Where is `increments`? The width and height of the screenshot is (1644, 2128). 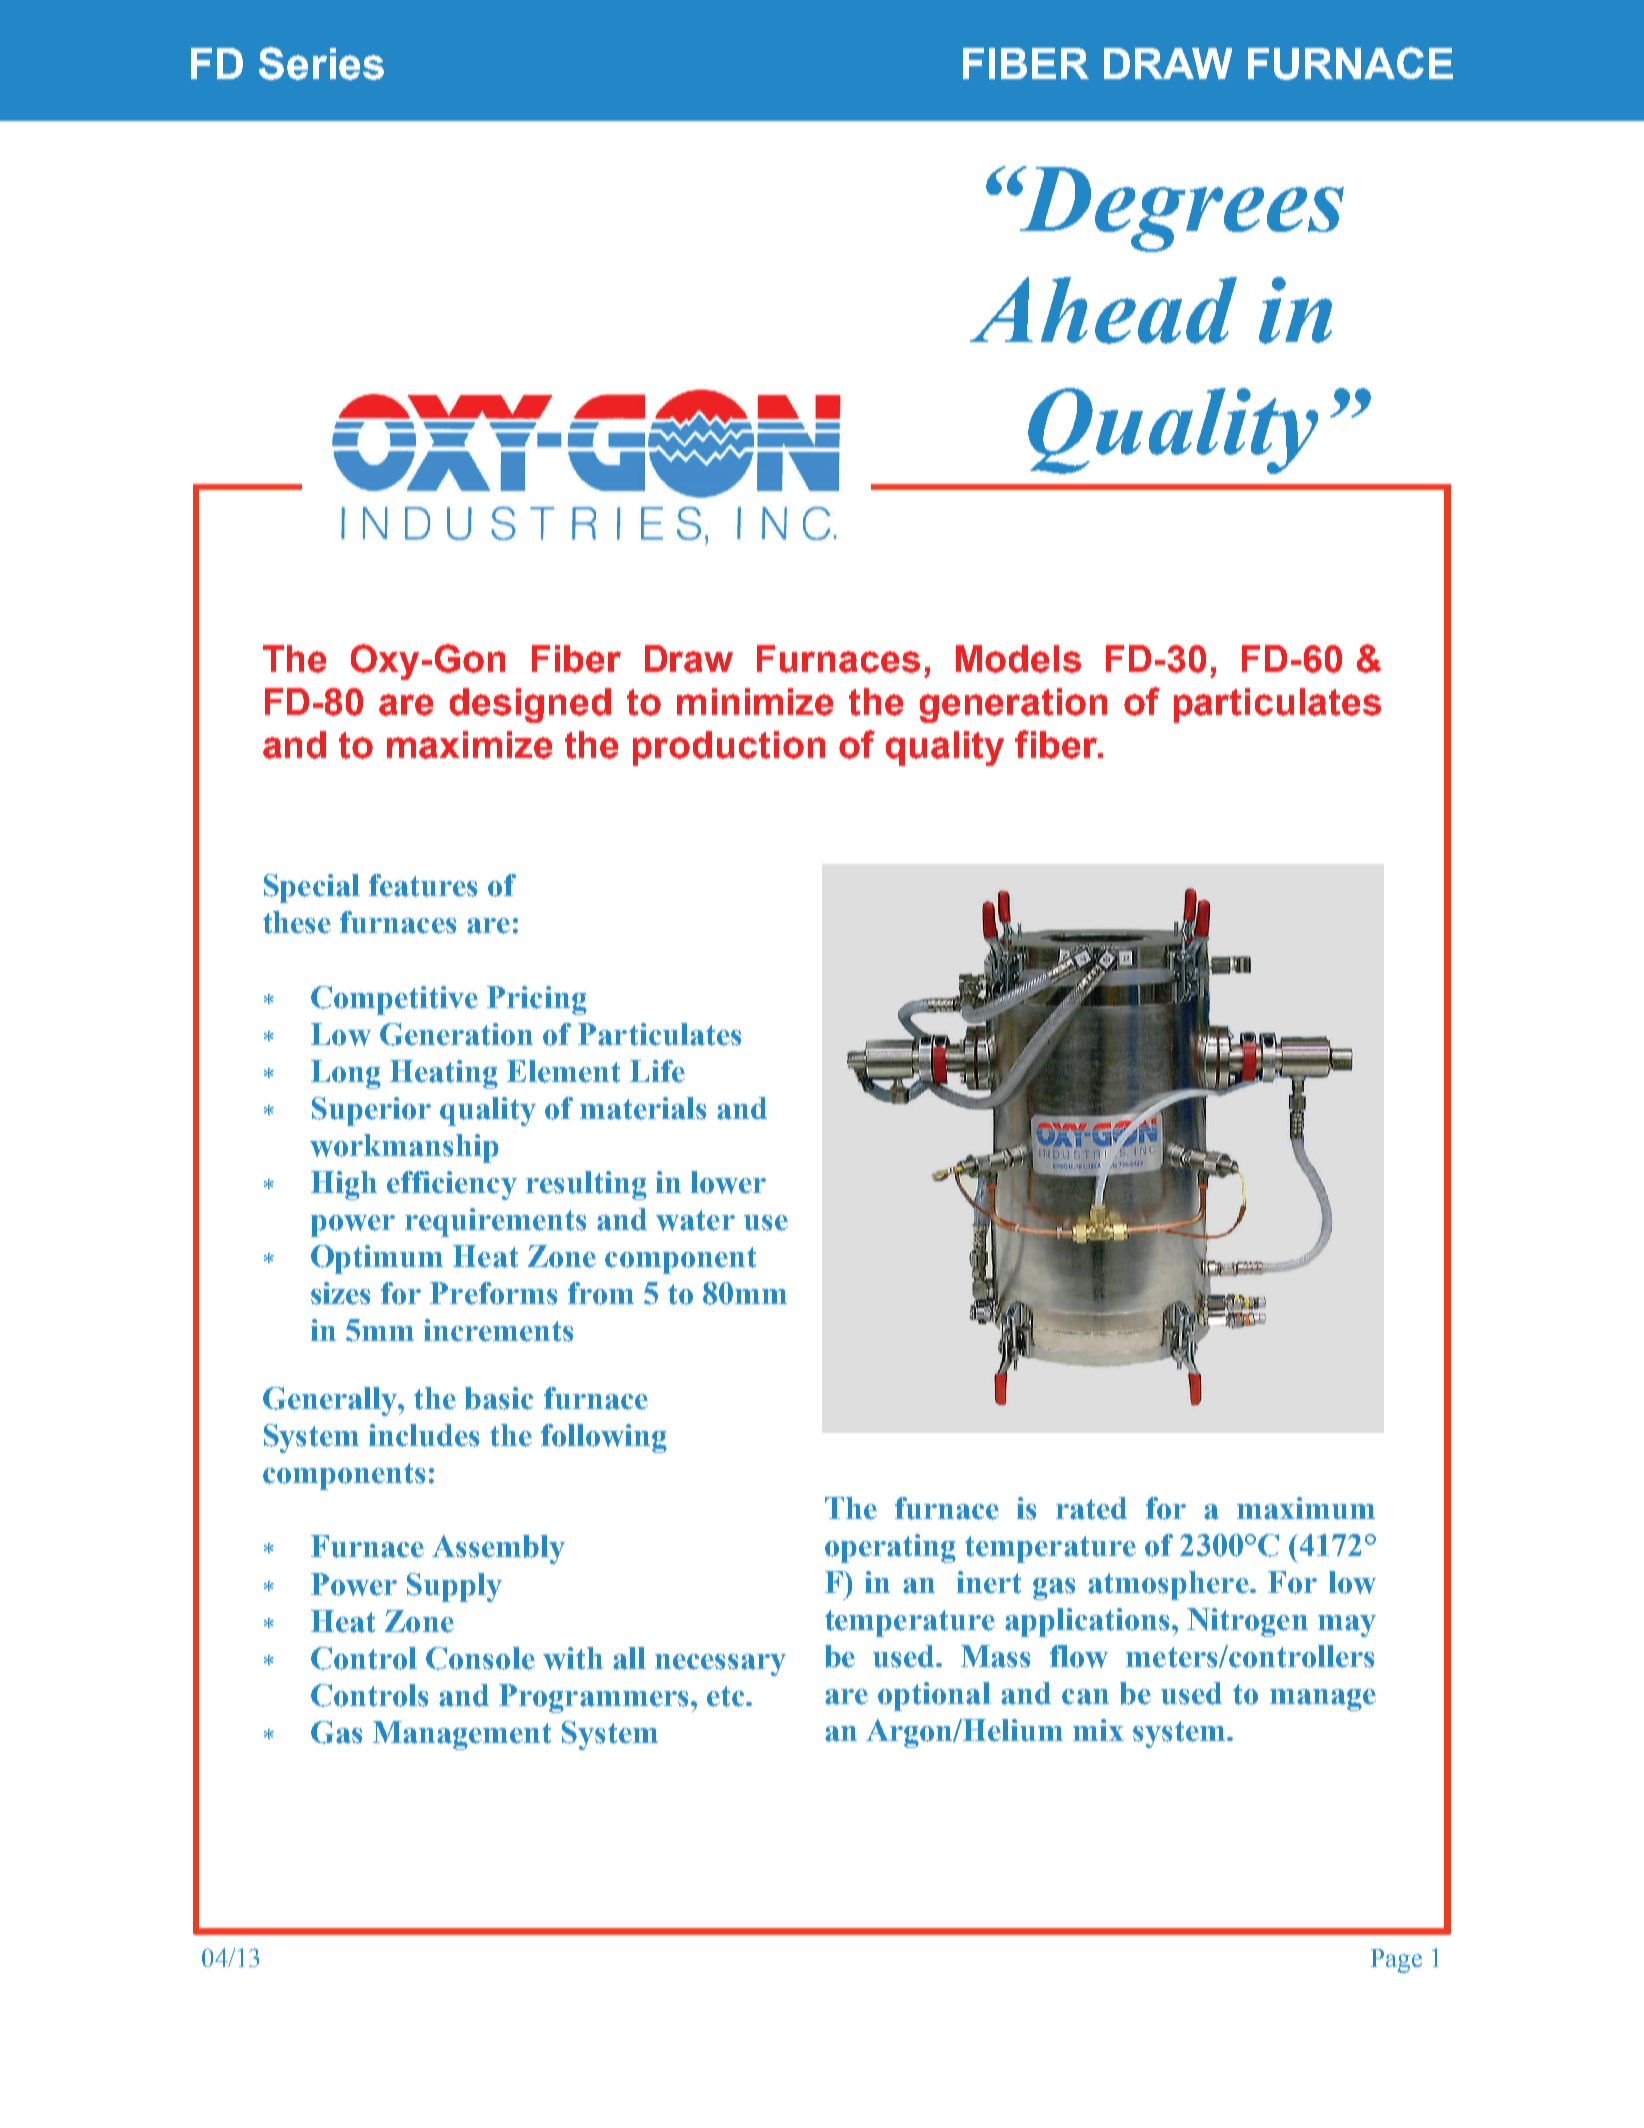
increments is located at coordinates (498, 1330).
